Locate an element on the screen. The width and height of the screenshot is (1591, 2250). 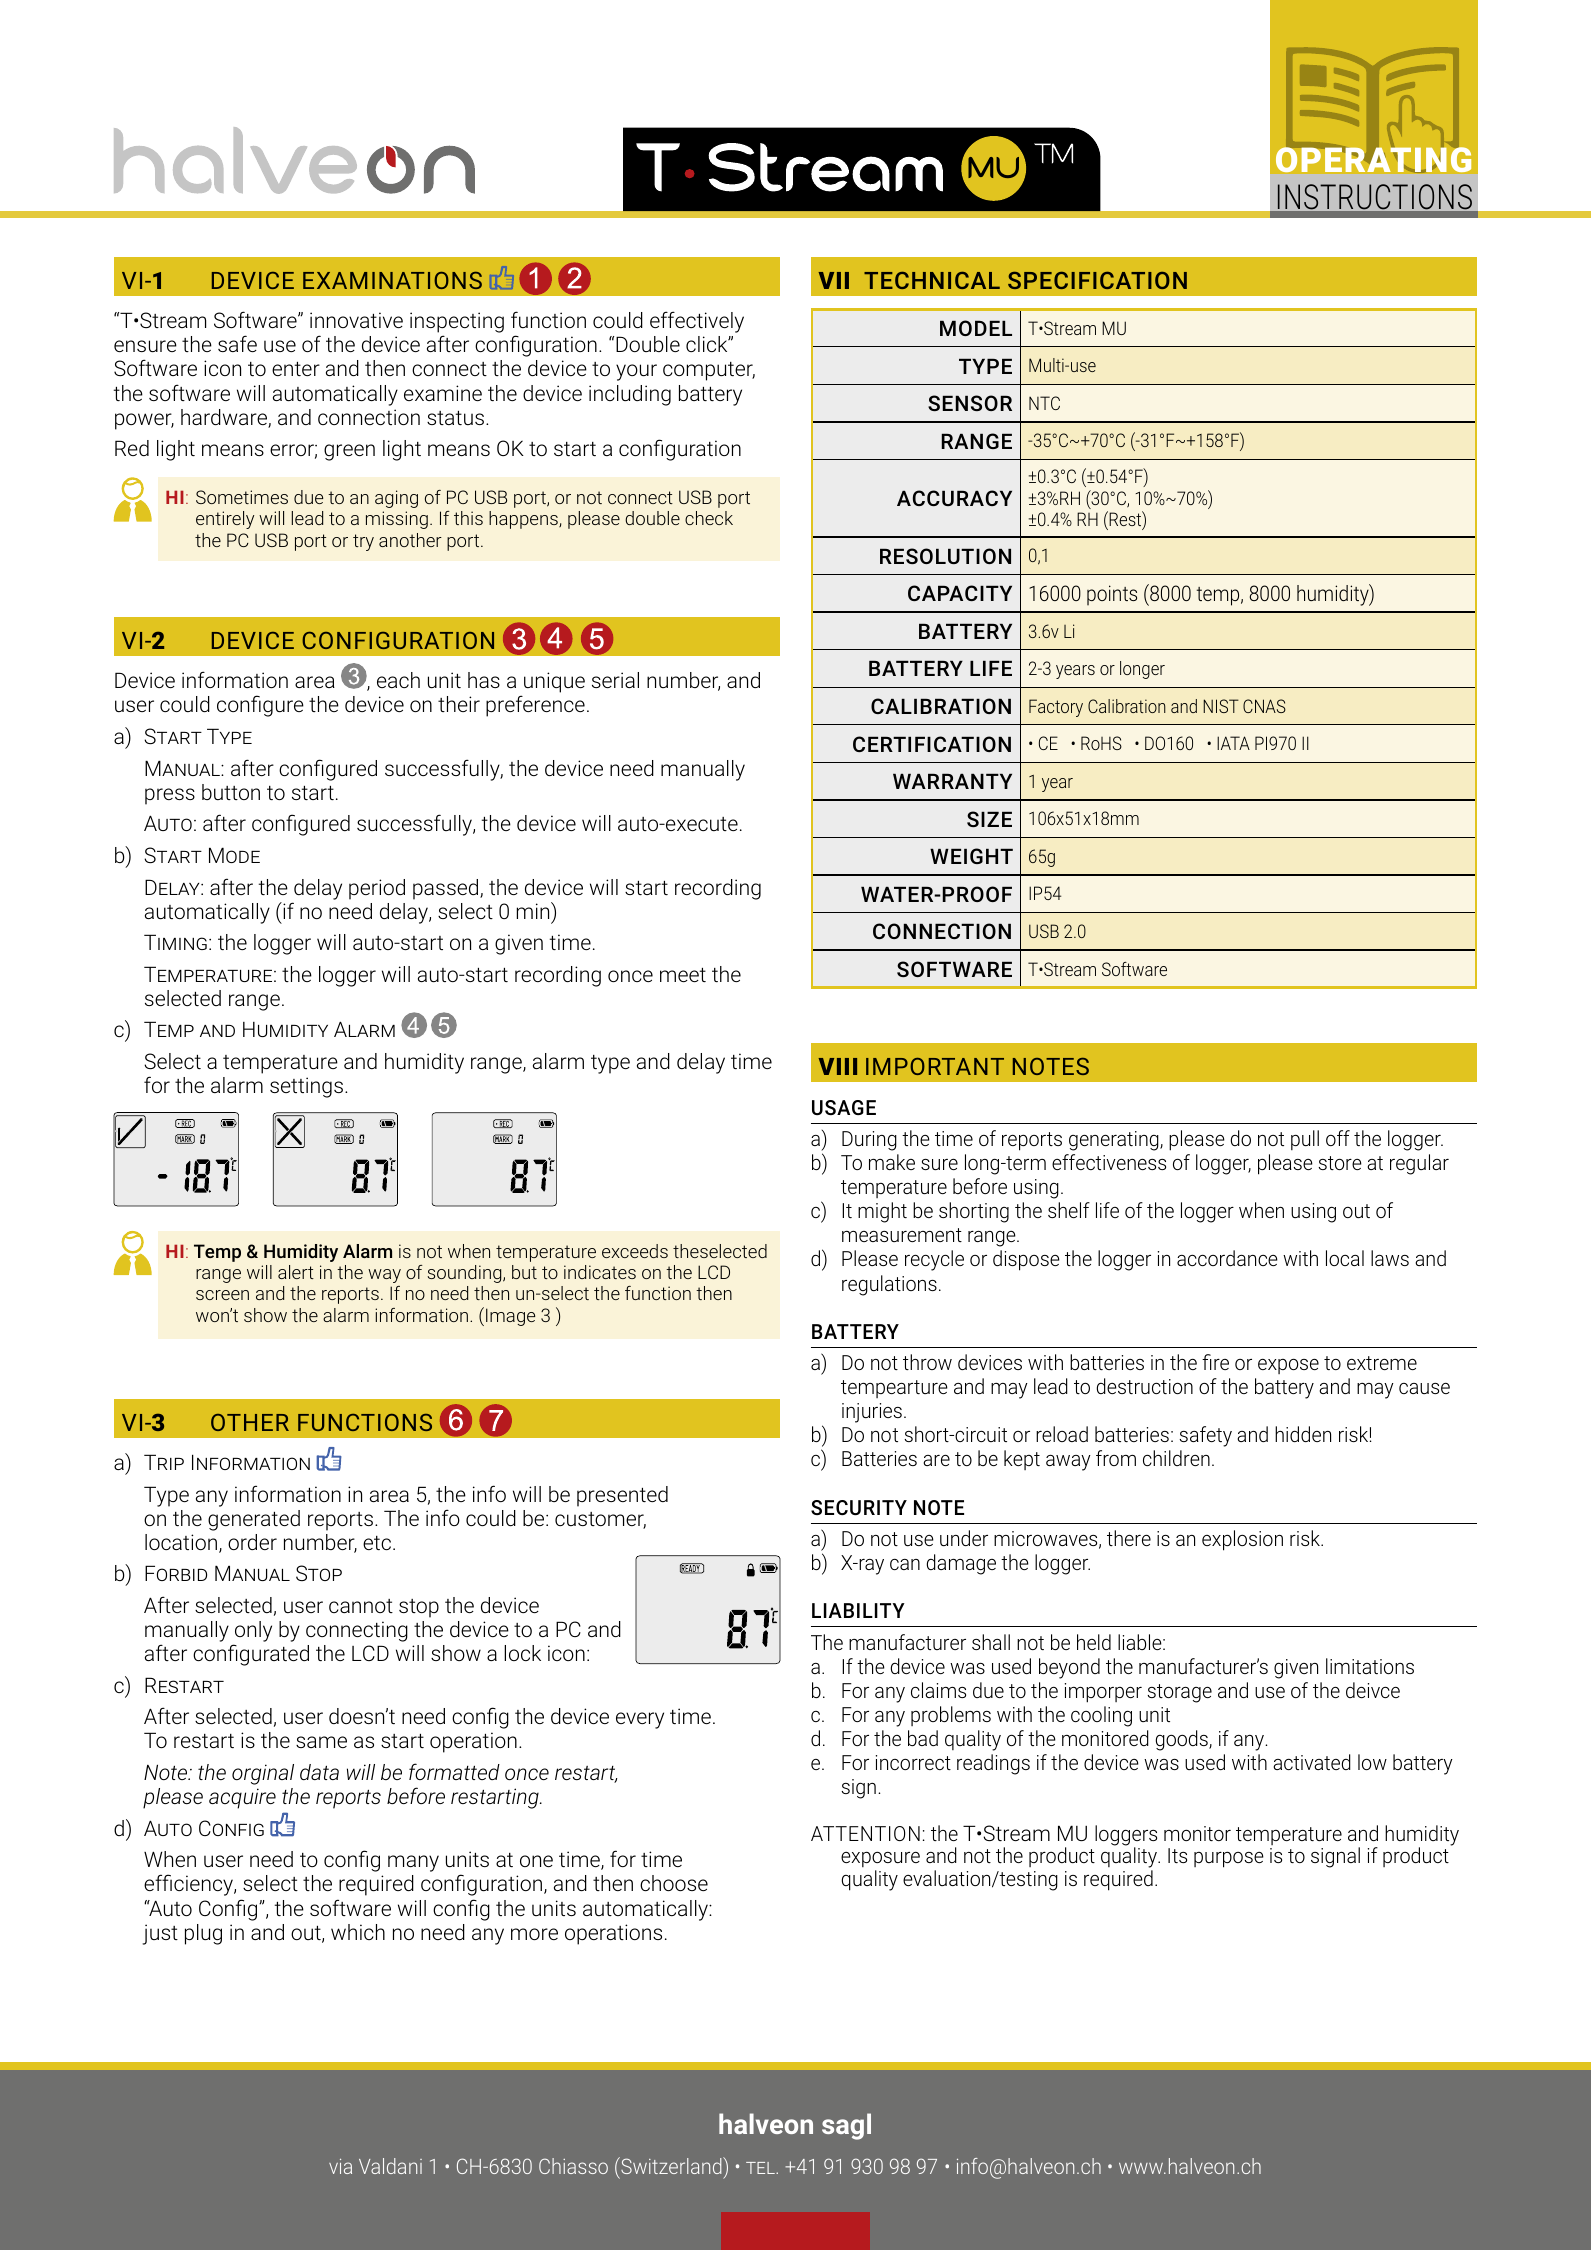
injuries is located at coordinates (872, 1413).
